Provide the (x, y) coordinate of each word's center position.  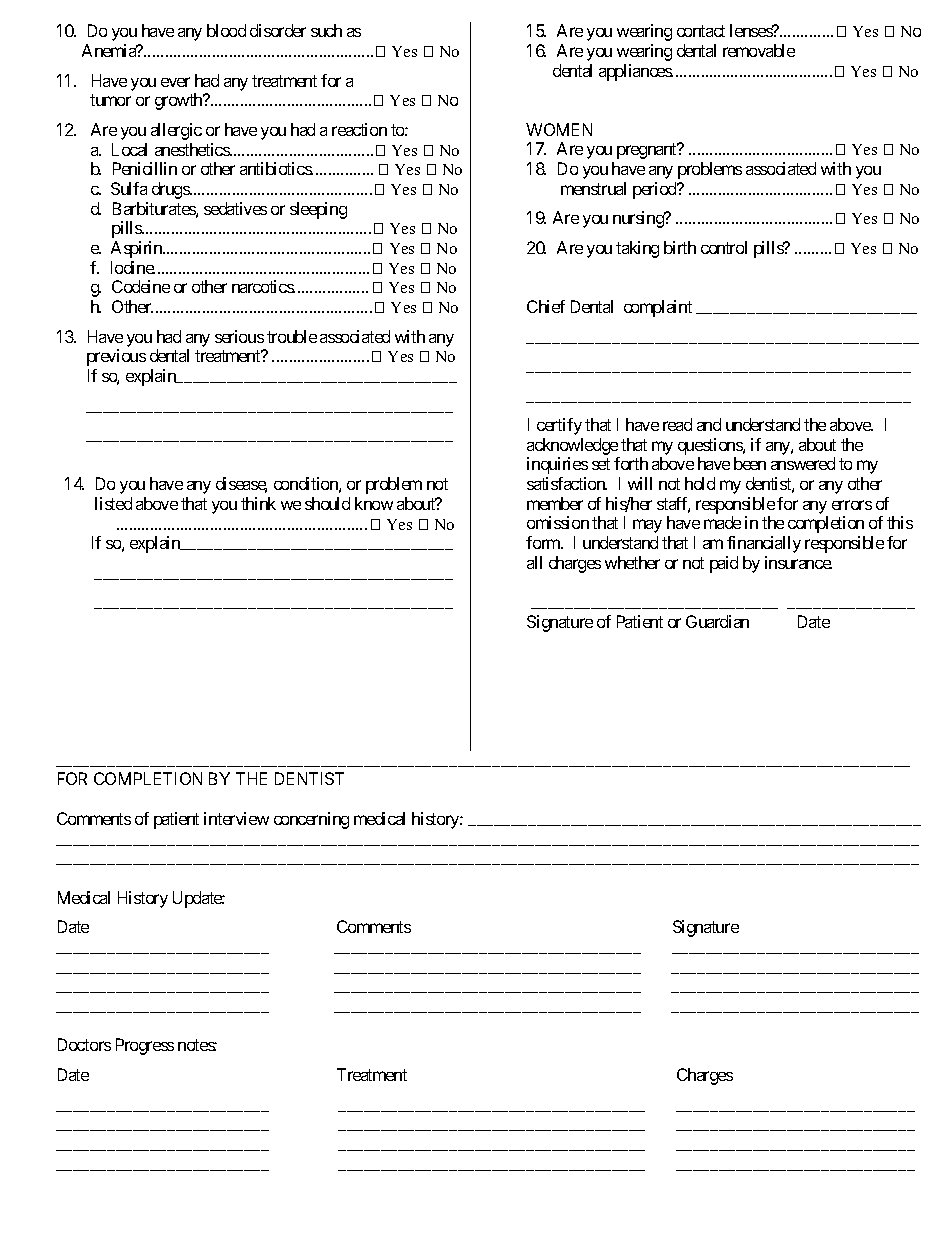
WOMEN (559, 129)
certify (559, 426)
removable (759, 50)
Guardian (717, 621)
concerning (311, 820)
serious (239, 336)
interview (236, 818)
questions (711, 448)
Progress (145, 1046)
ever (175, 82)
